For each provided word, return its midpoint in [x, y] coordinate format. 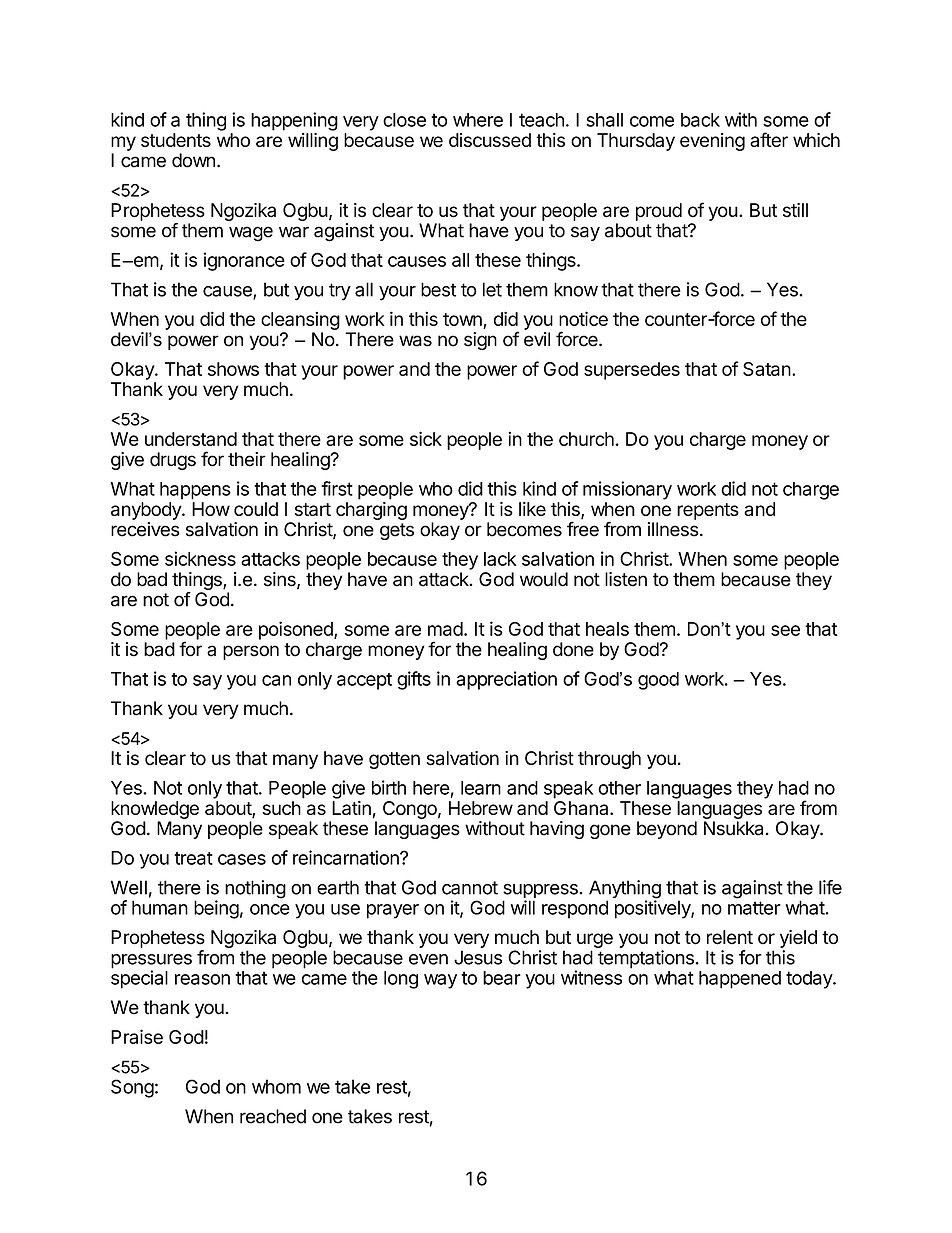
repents [708, 511]
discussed [490, 140]
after [769, 139]
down [193, 160]
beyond [667, 830]
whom [276, 1086]
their [247, 459]
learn [481, 788]
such [282, 808]
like [532, 509]
